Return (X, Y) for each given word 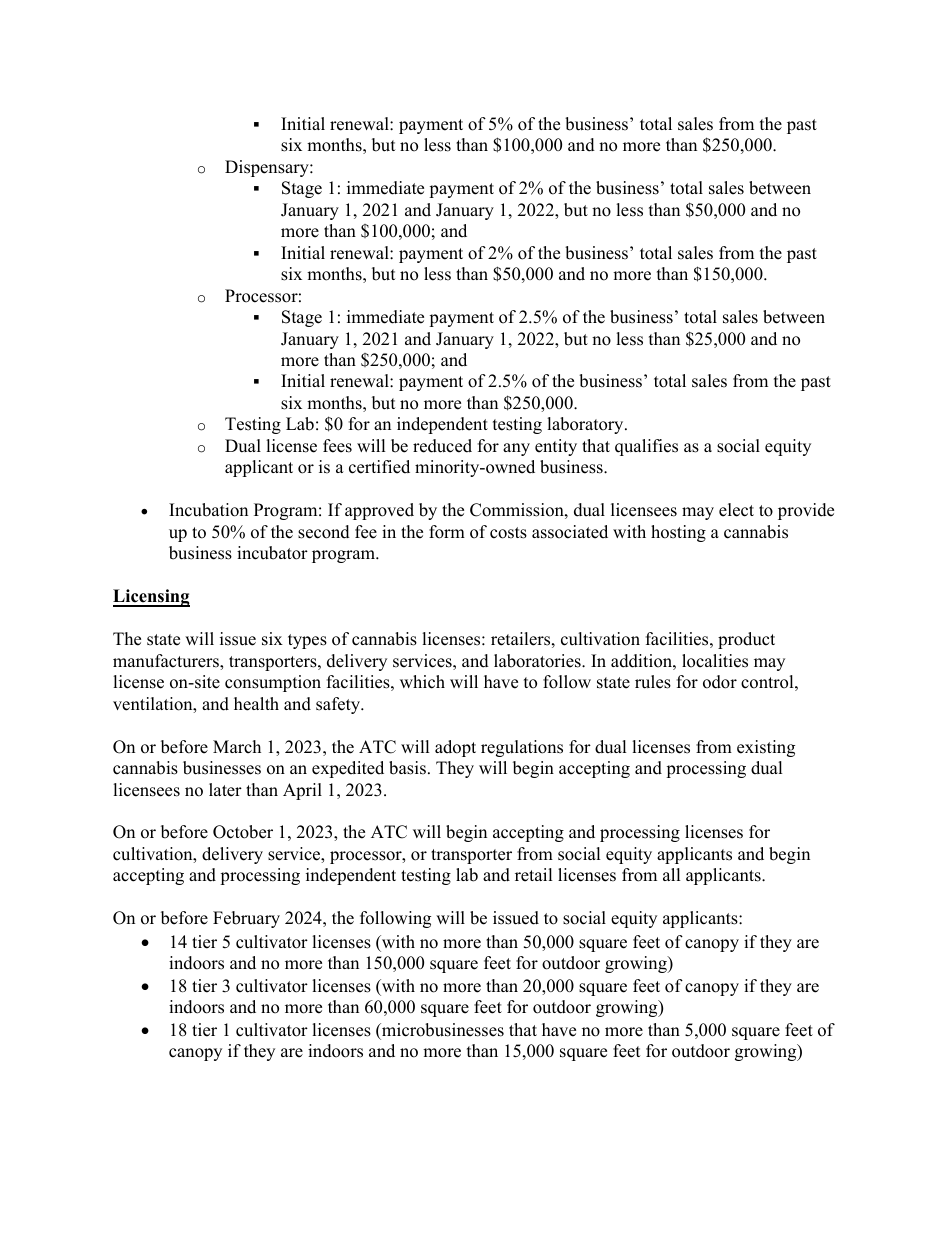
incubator (272, 553)
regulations (522, 748)
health (256, 704)
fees (337, 446)
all (672, 874)
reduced (442, 446)
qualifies (646, 447)
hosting (678, 533)
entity (556, 447)
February (246, 919)
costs (508, 533)
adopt (455, 748)
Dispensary (268, 168)
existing (766, 748)
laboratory (586, 425)
